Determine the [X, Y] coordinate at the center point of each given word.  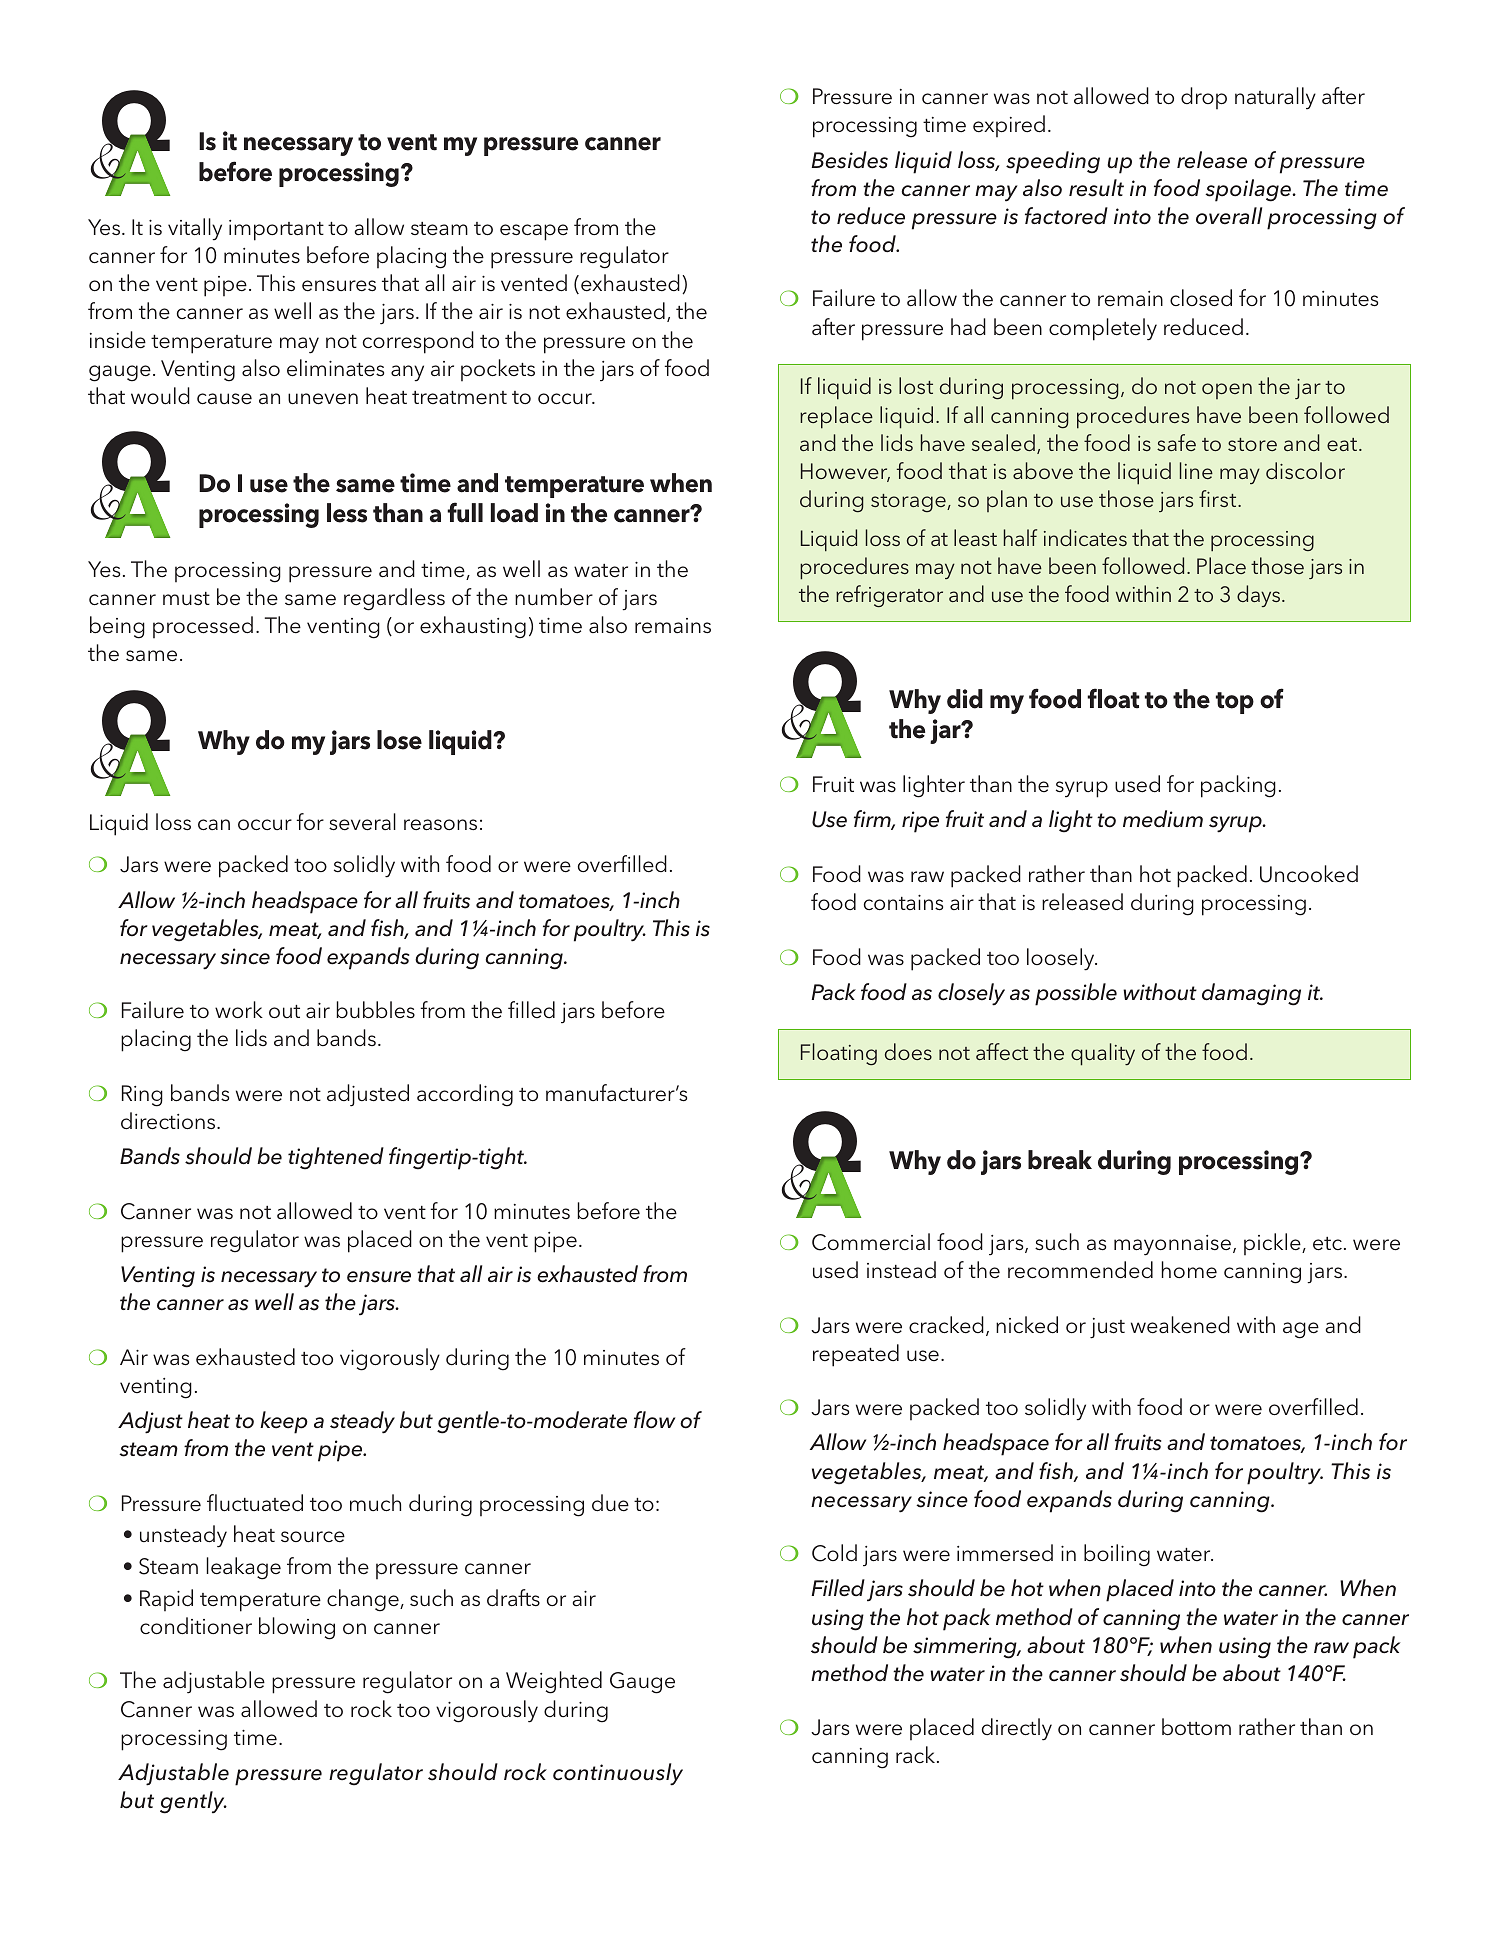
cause [224, 399]
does [908, 1051]
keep [284, 1422]
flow [654, 1420]
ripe [920, 822]
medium [1163, 819]
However [845, 472]
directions [169, 1121]
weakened [1180, 1325]
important [276, 230]
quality [1103, 1054]
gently [193, 1802]
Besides [850, 160]
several [362, 822]
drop [1204, 98]
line [1196, 470]
